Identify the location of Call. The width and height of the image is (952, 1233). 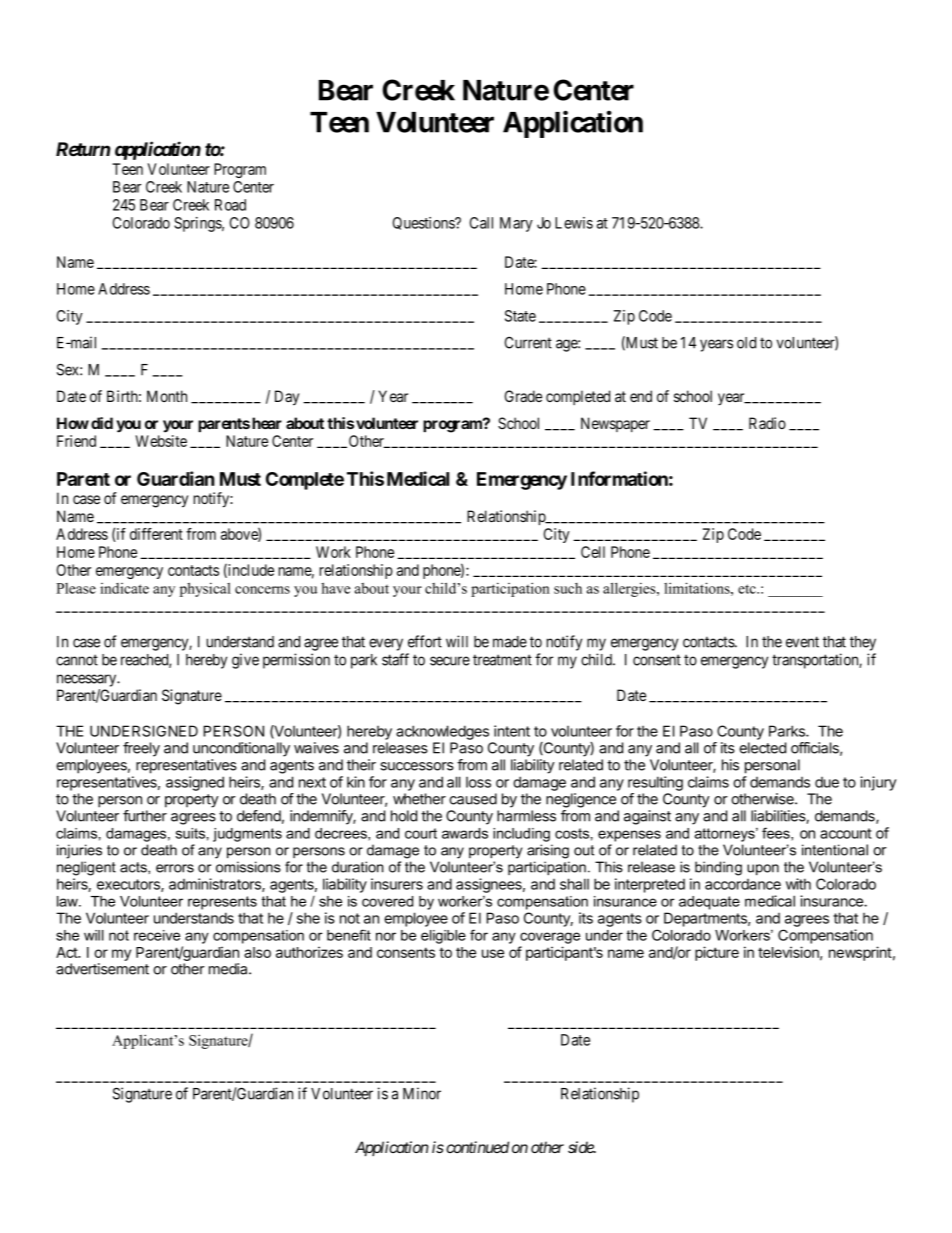
(481, 223).
